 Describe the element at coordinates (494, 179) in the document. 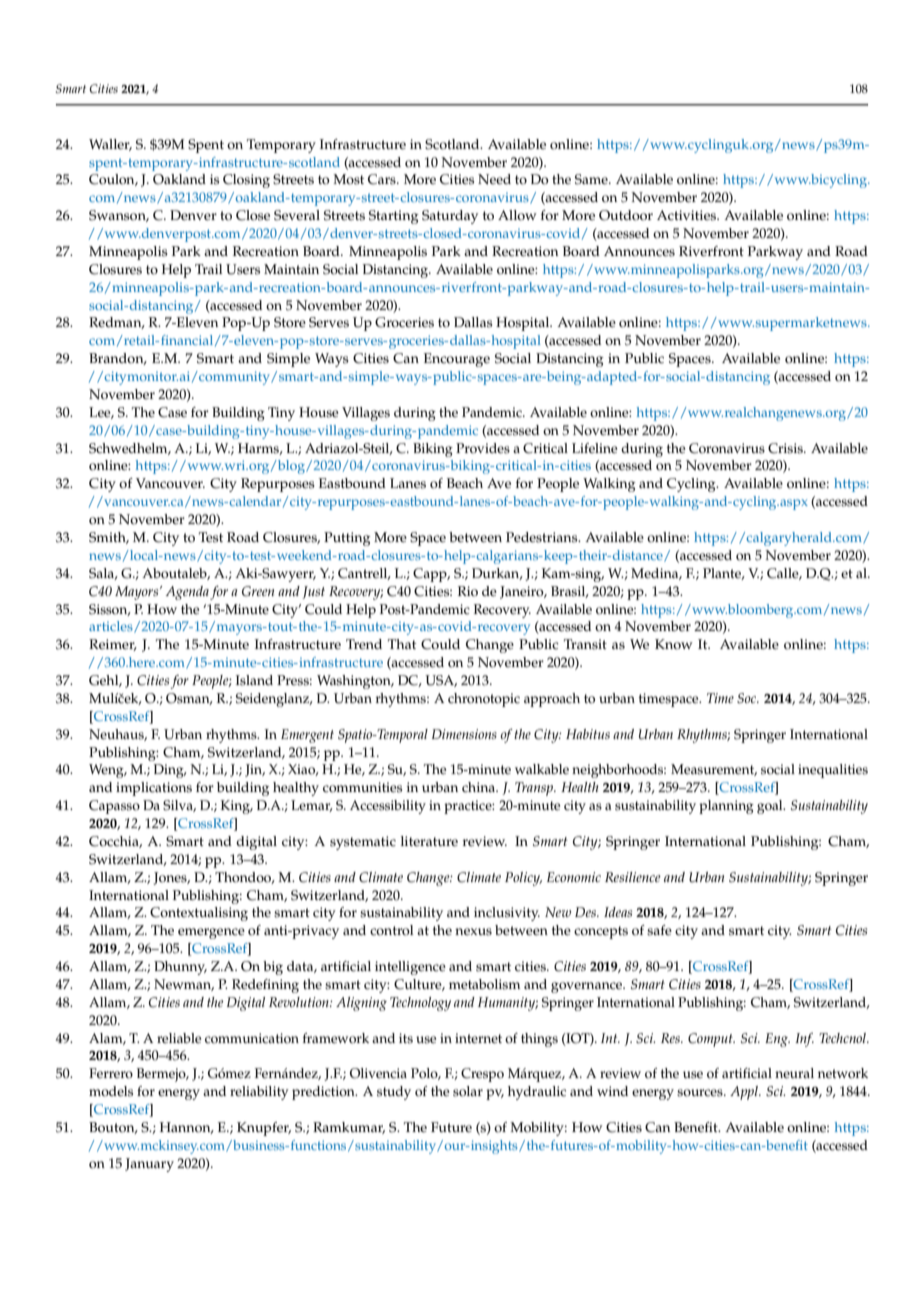

I see `Need` at that location.
